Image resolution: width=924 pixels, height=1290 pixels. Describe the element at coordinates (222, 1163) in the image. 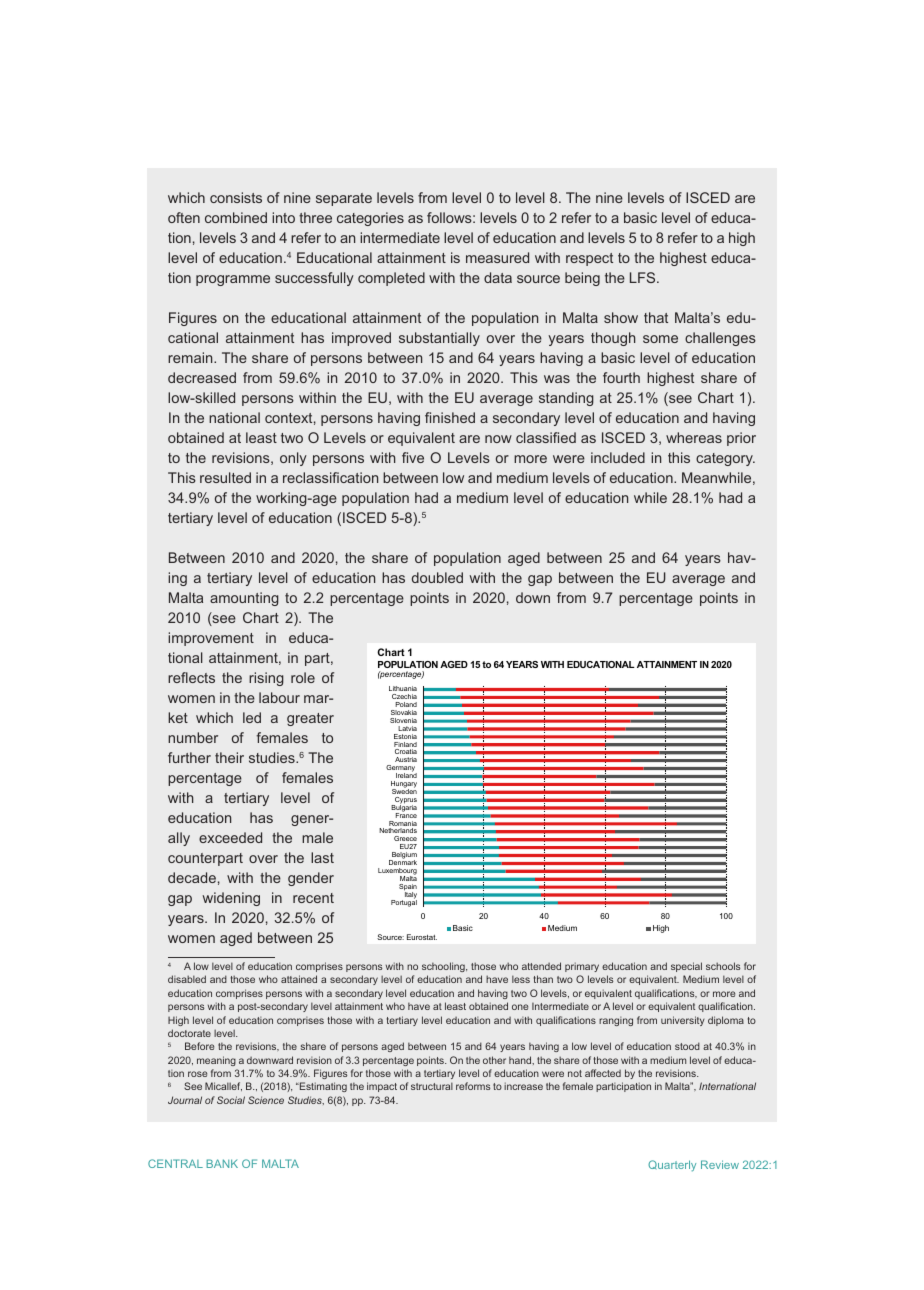

I see `BANK` at that location.
